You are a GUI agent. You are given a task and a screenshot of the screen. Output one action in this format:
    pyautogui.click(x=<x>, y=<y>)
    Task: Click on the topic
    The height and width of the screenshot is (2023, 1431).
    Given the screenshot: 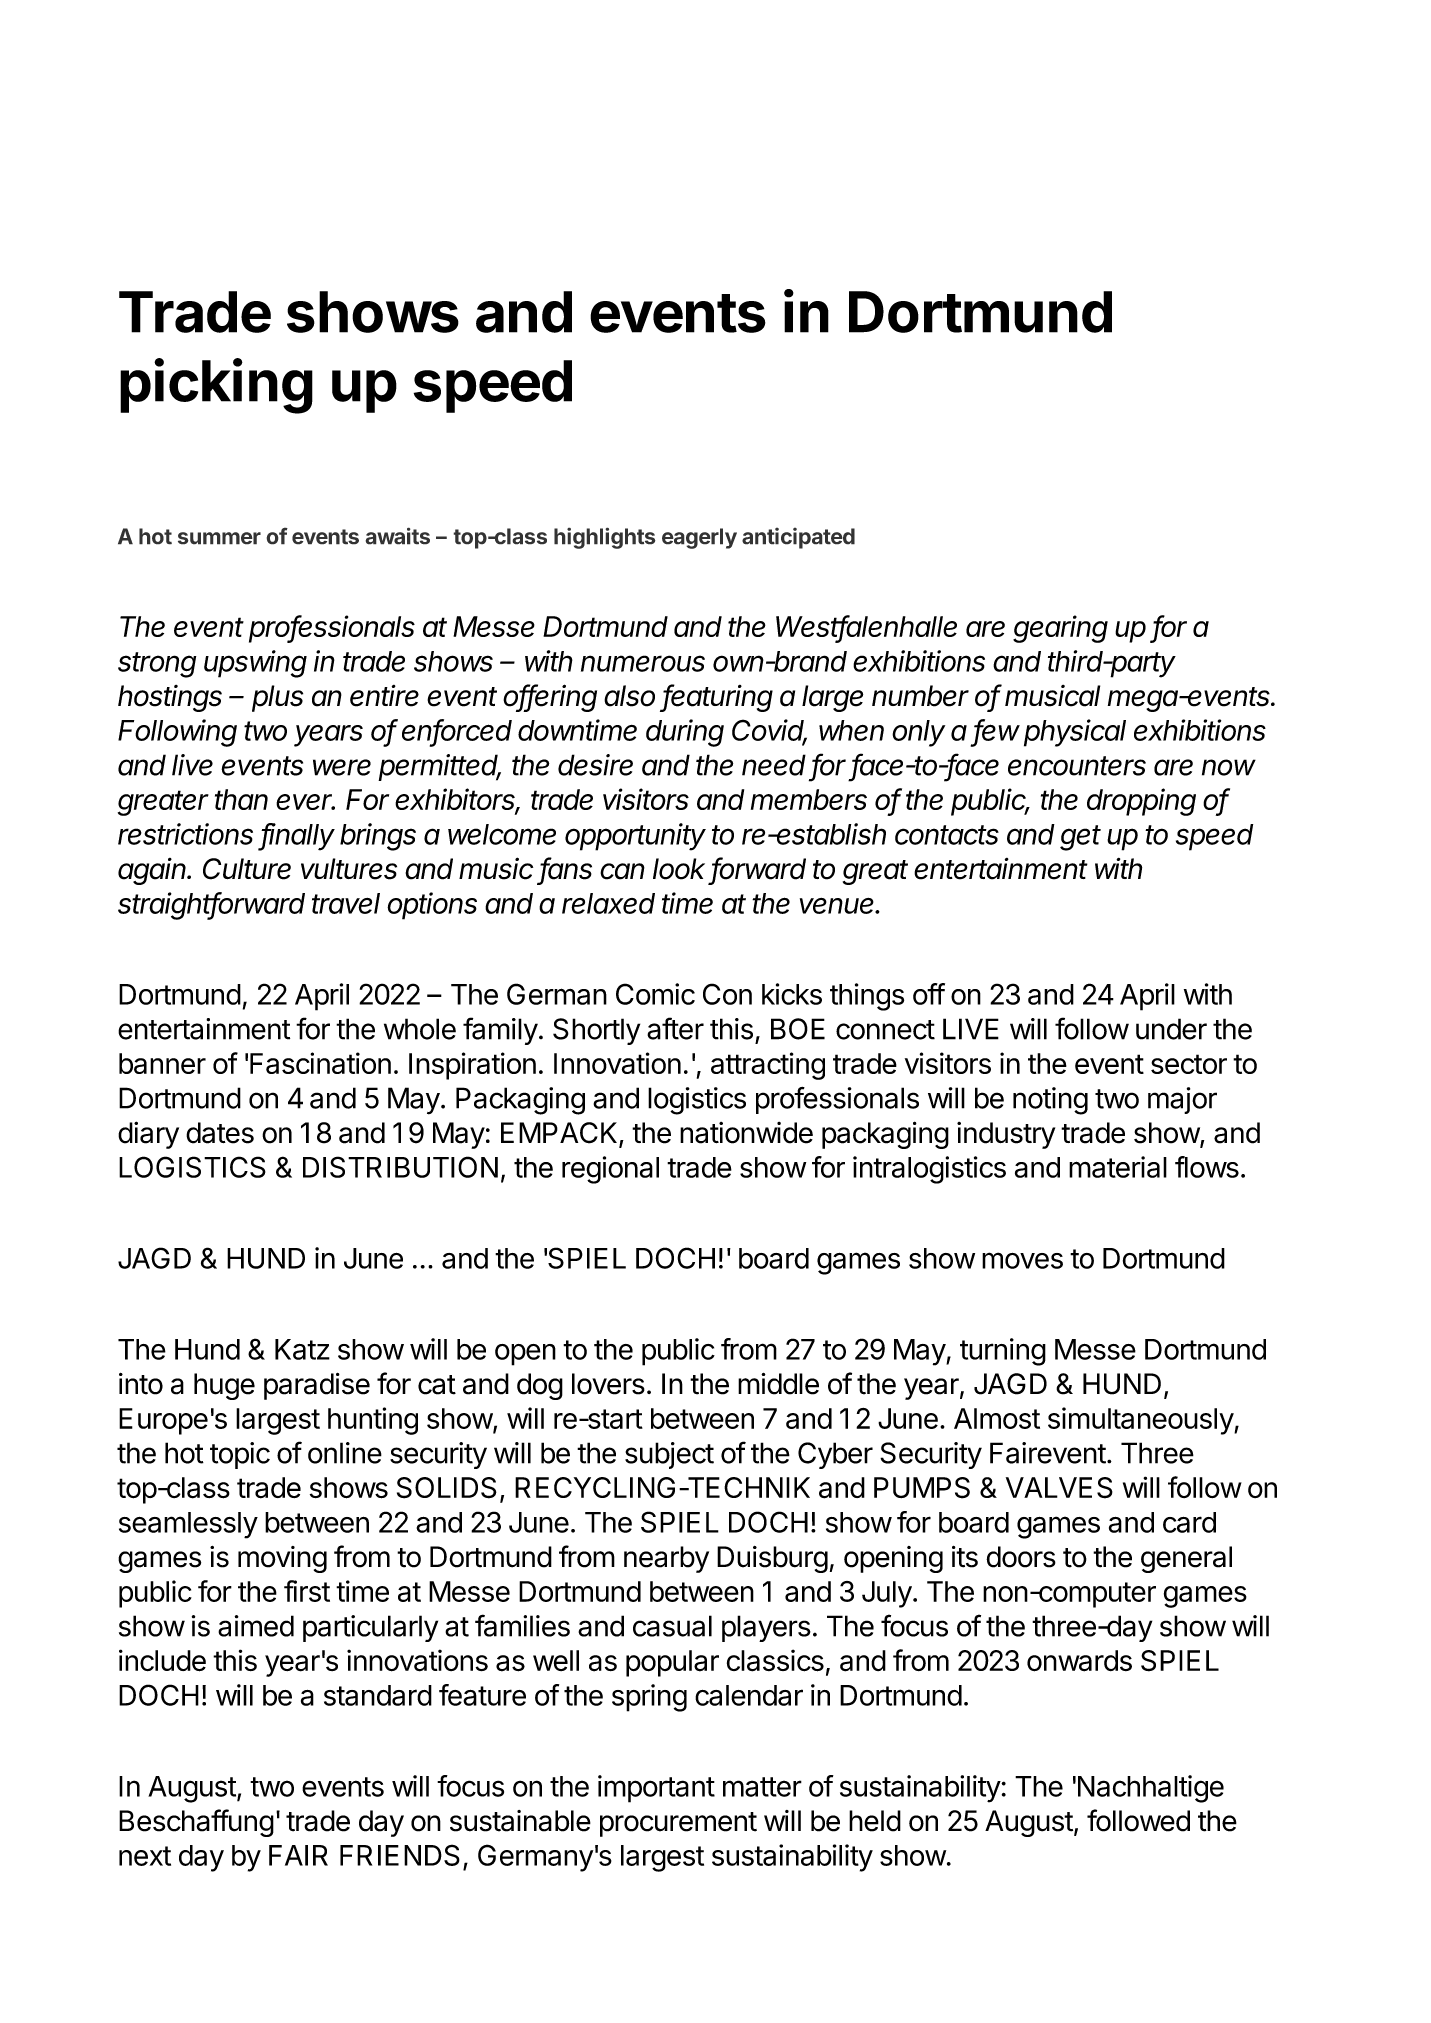 What is the action you would take?
    pyautogui.click(x=240, y=1455)
